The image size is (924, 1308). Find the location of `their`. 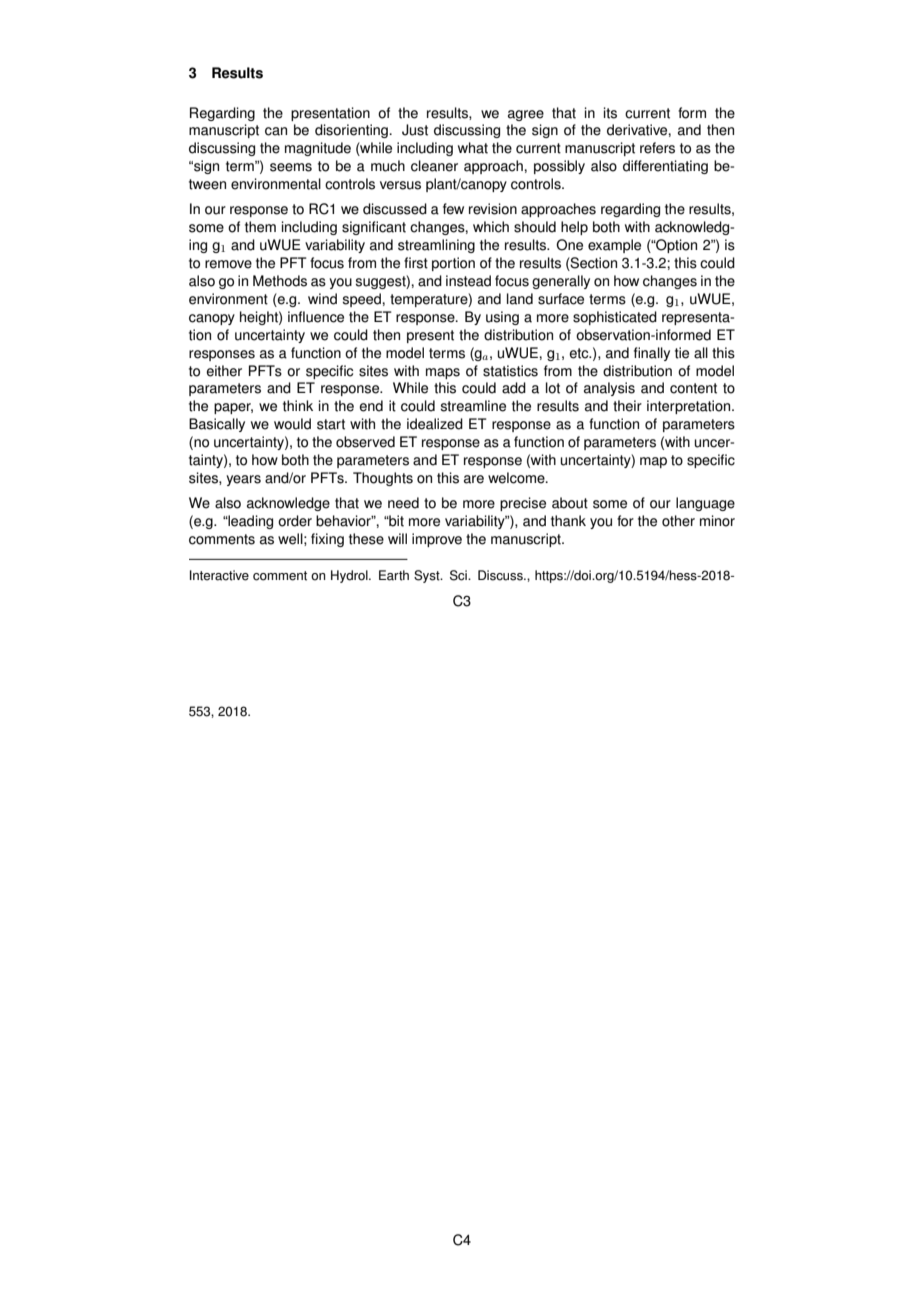

their is located at coordinates (627, 406).
